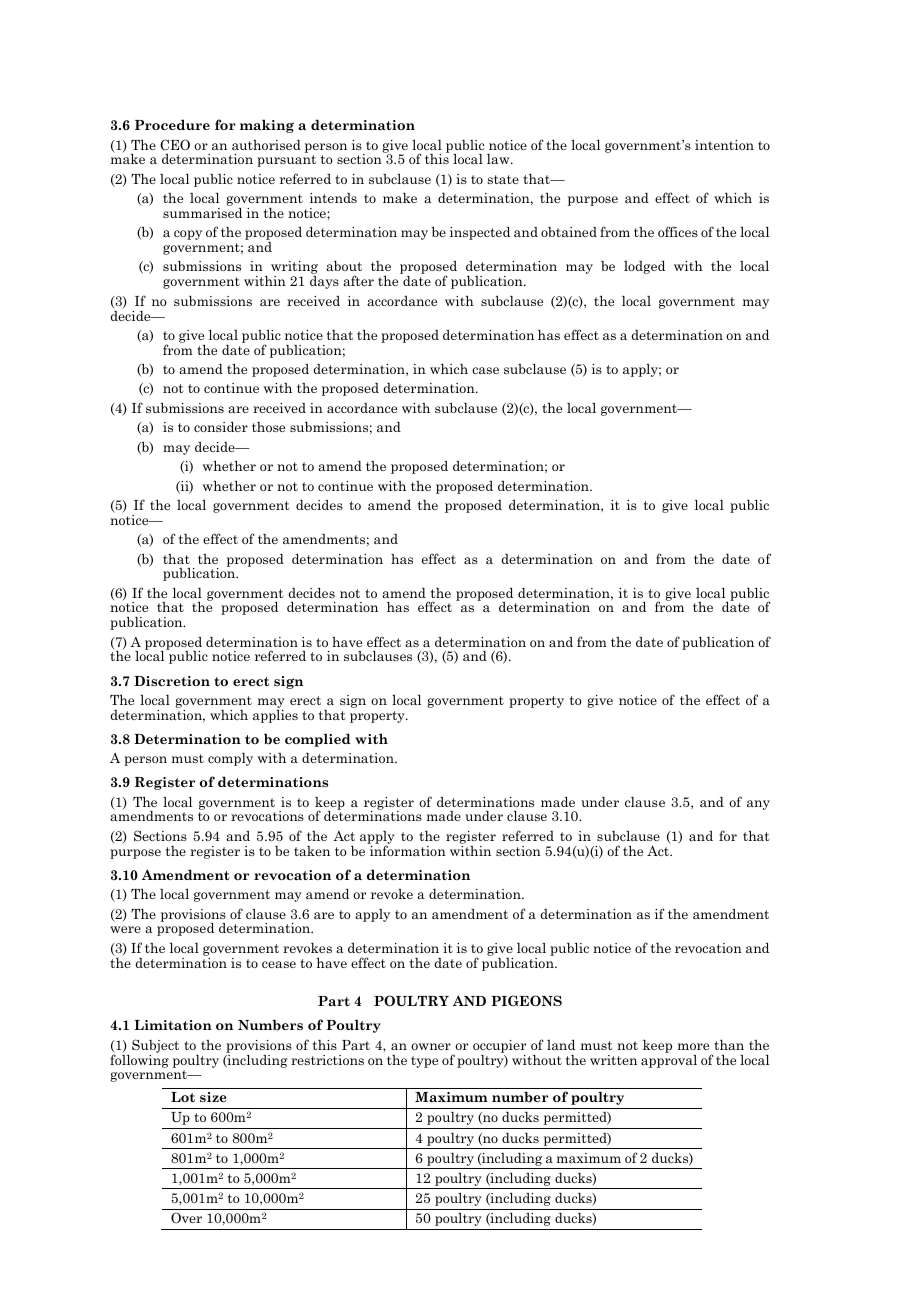 Image resolution: width=924 pixels, height=1308 pixels. I want to click on type, so click(424, 1062).
